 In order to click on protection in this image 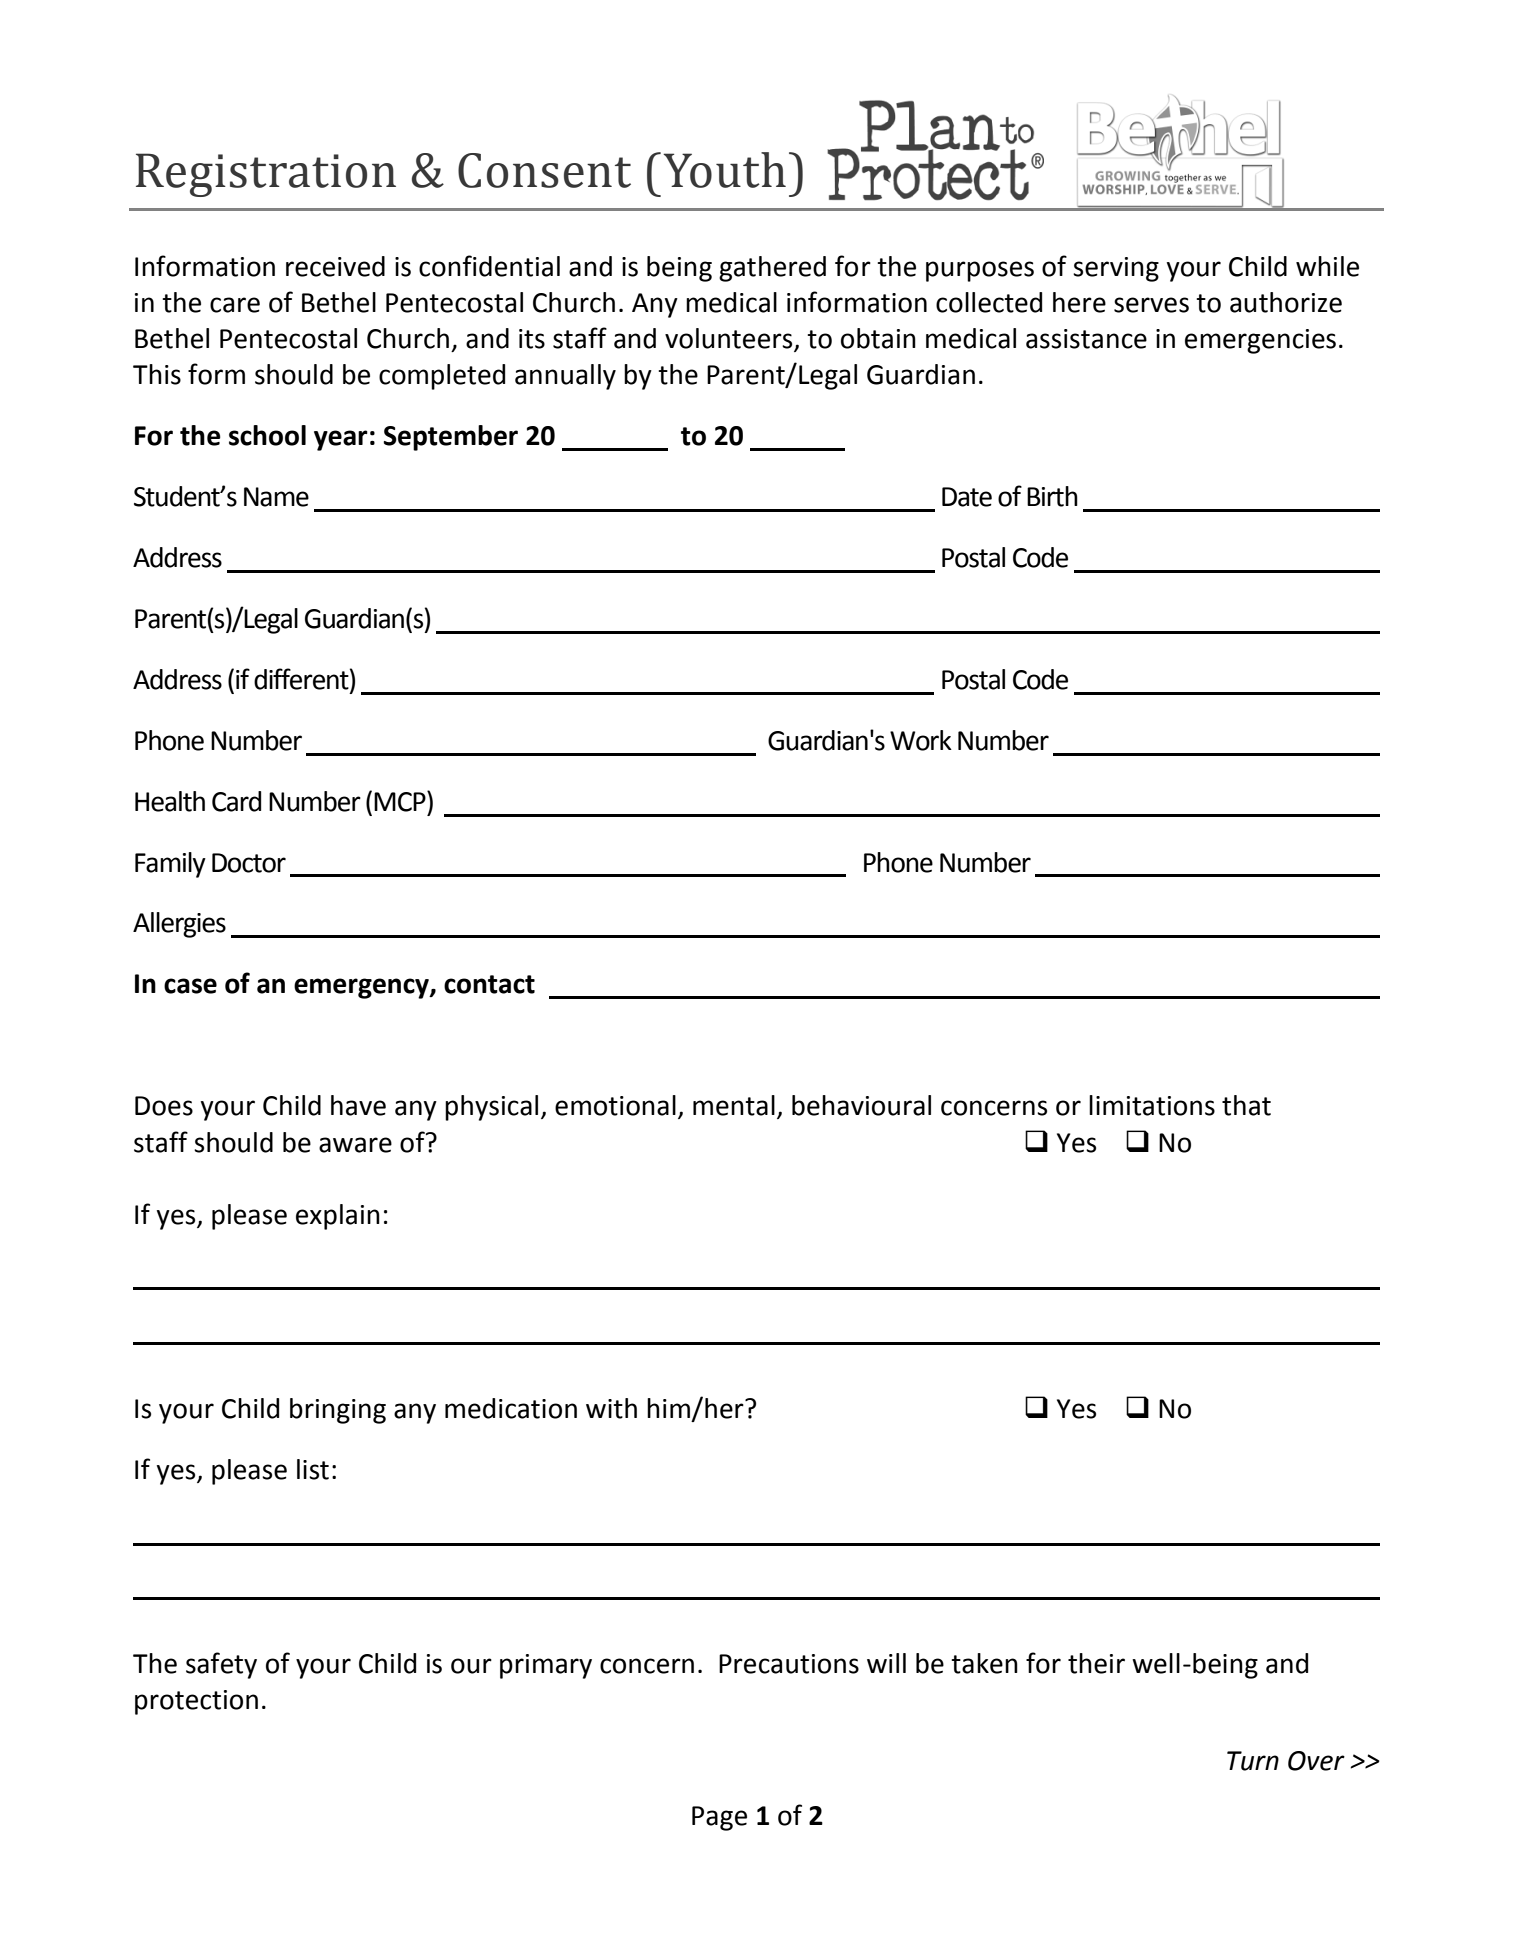, I will do `click(196, 1702)`.
